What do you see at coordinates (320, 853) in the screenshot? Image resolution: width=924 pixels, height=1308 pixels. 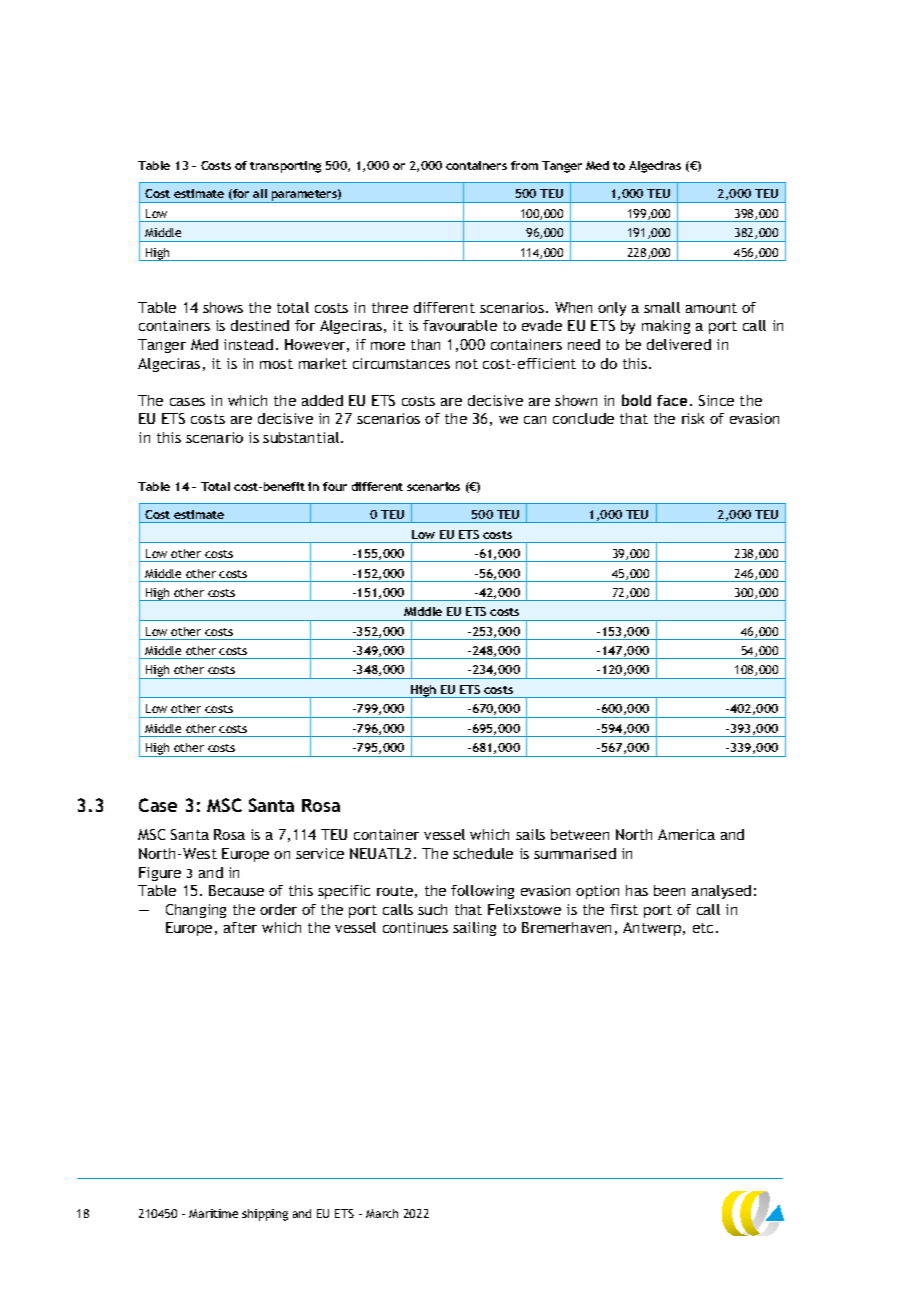 I see `service` at bounding box center [320, 853].
